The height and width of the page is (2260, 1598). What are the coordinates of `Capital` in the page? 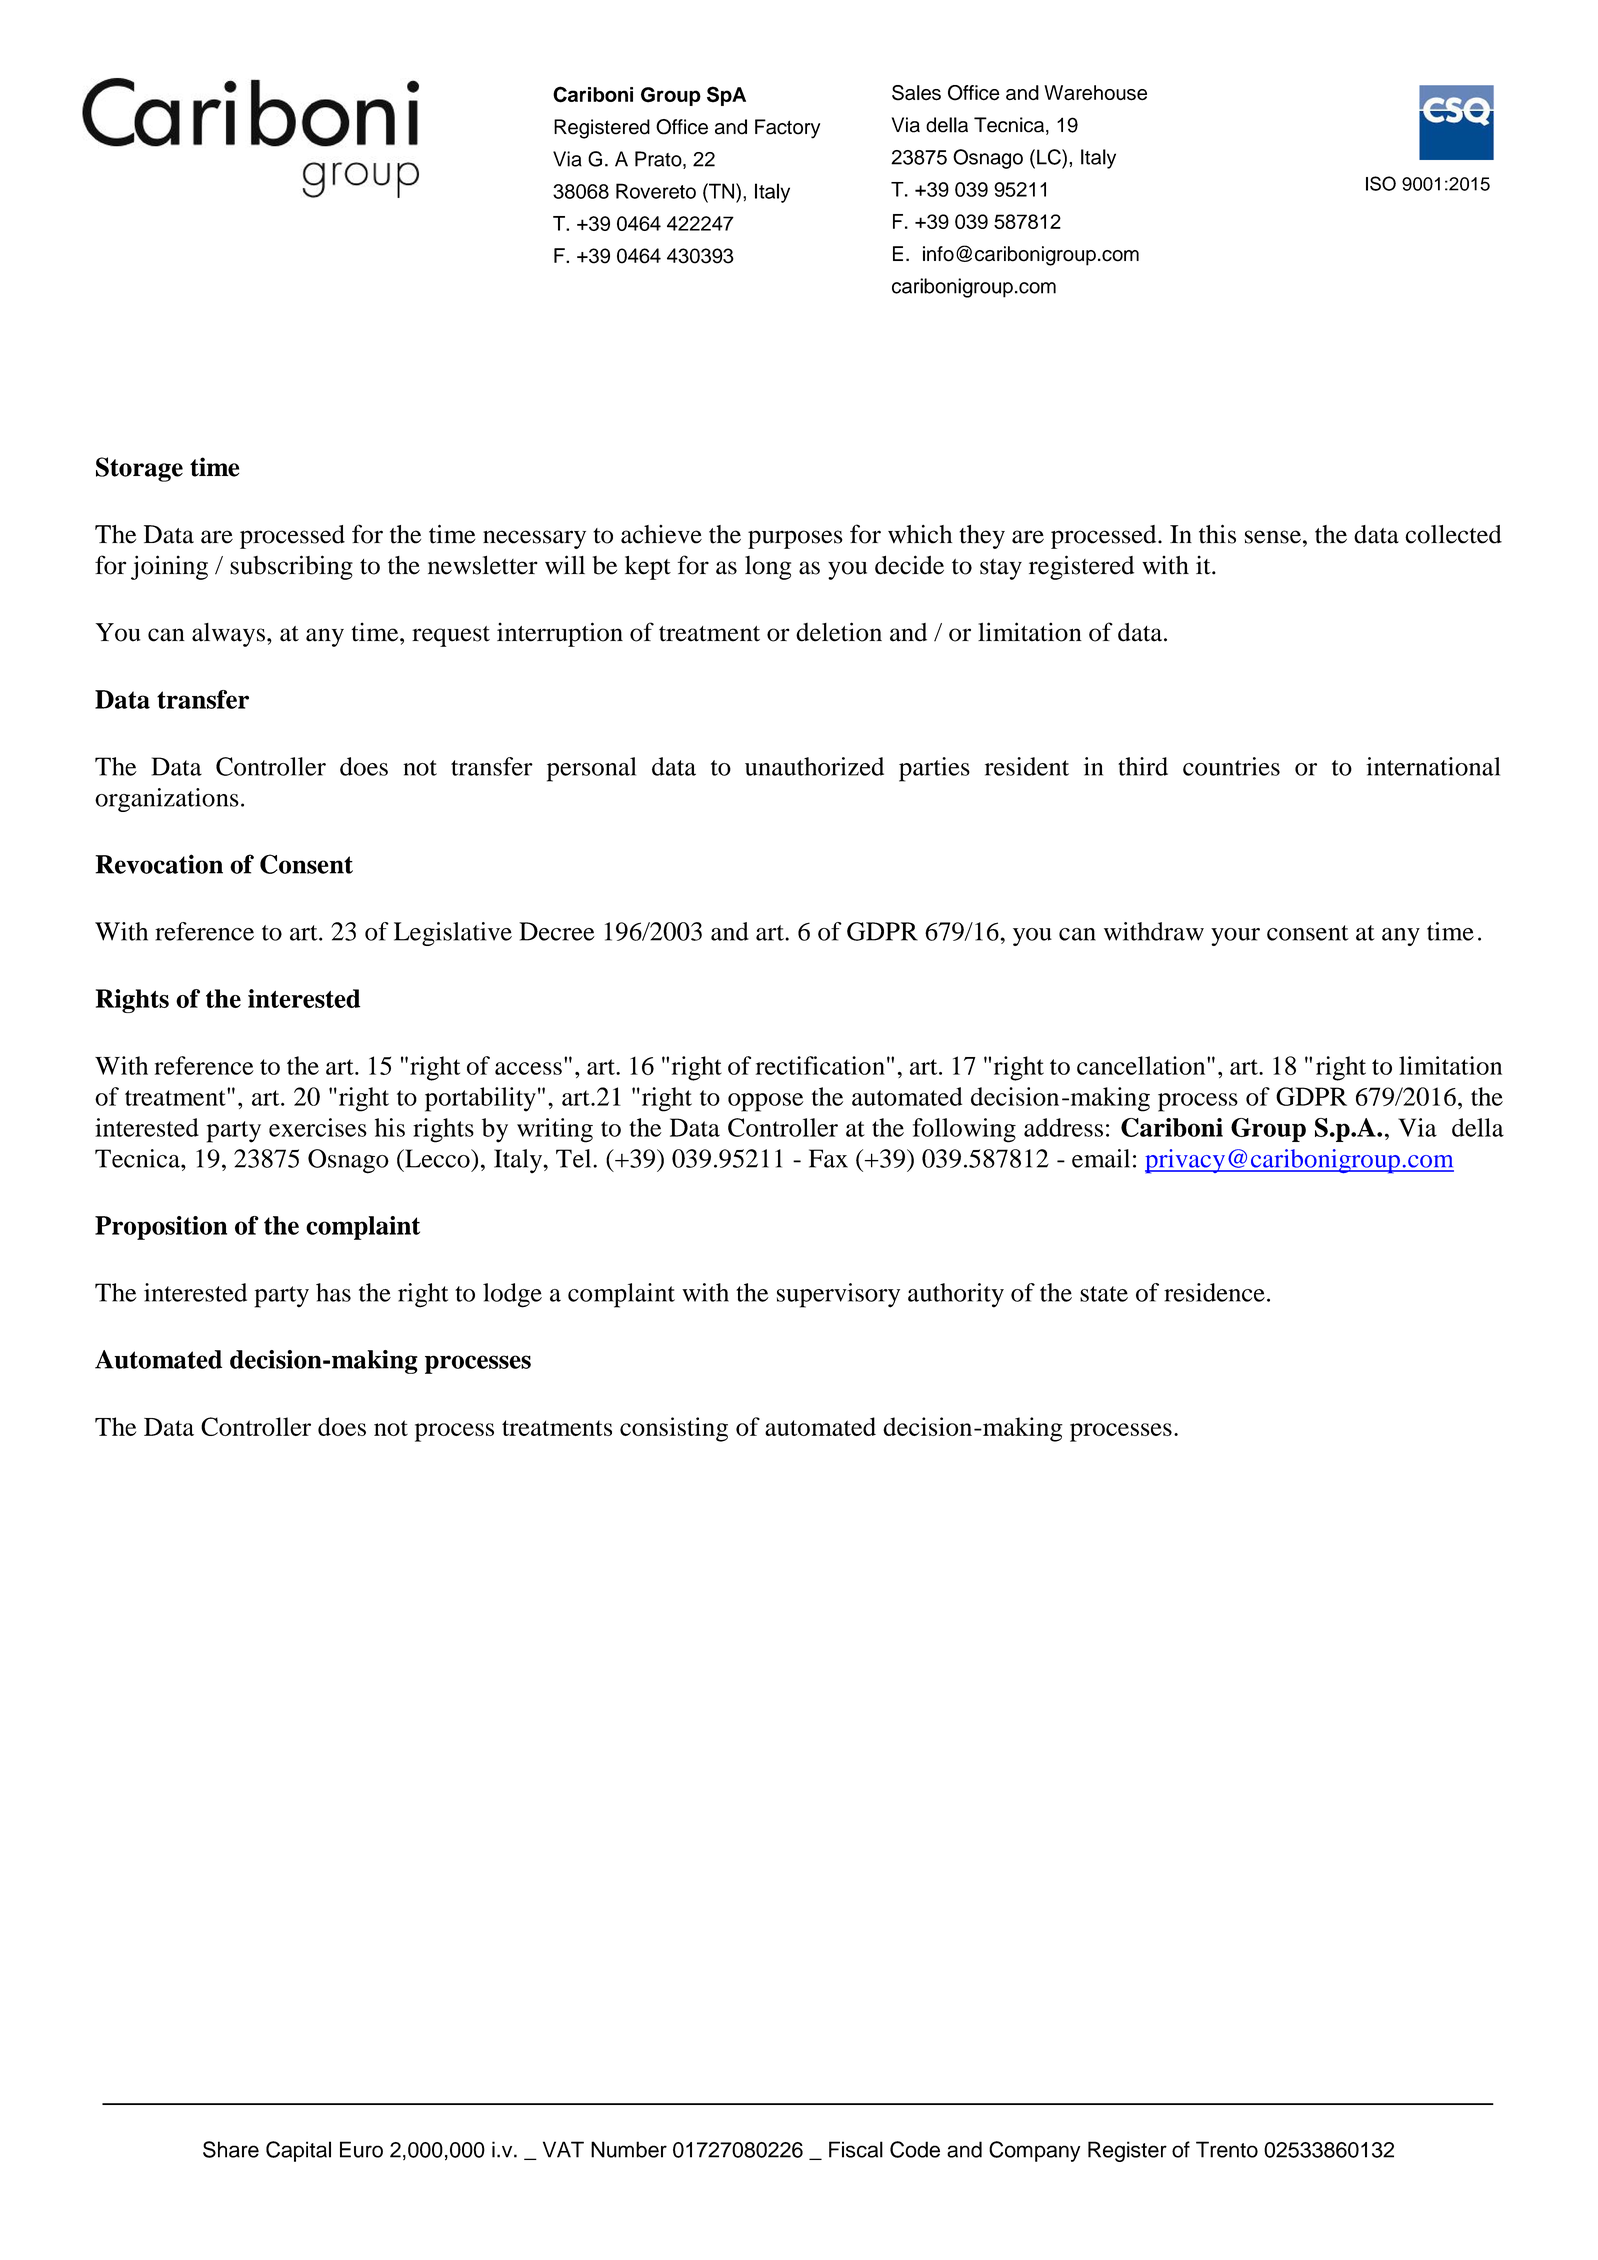 It's located at (298, 2151).
